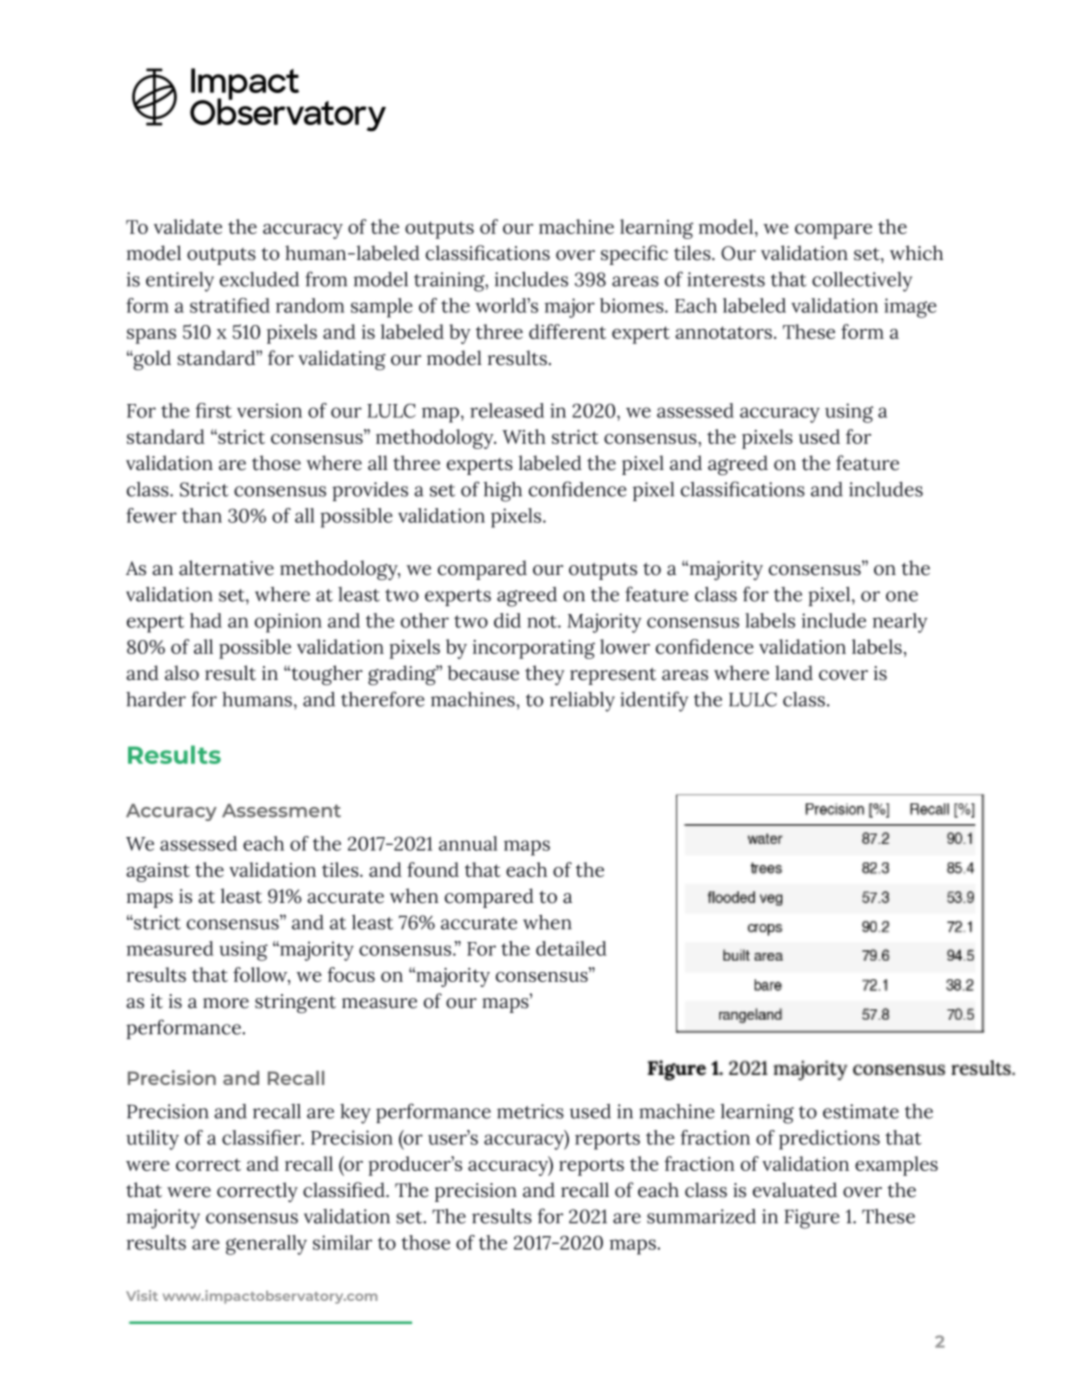 The width and height of the screenshot is (1071, 1386). Describe the element at coordinates (266, 1245) in the screenshot. I see `generally` at that location.
